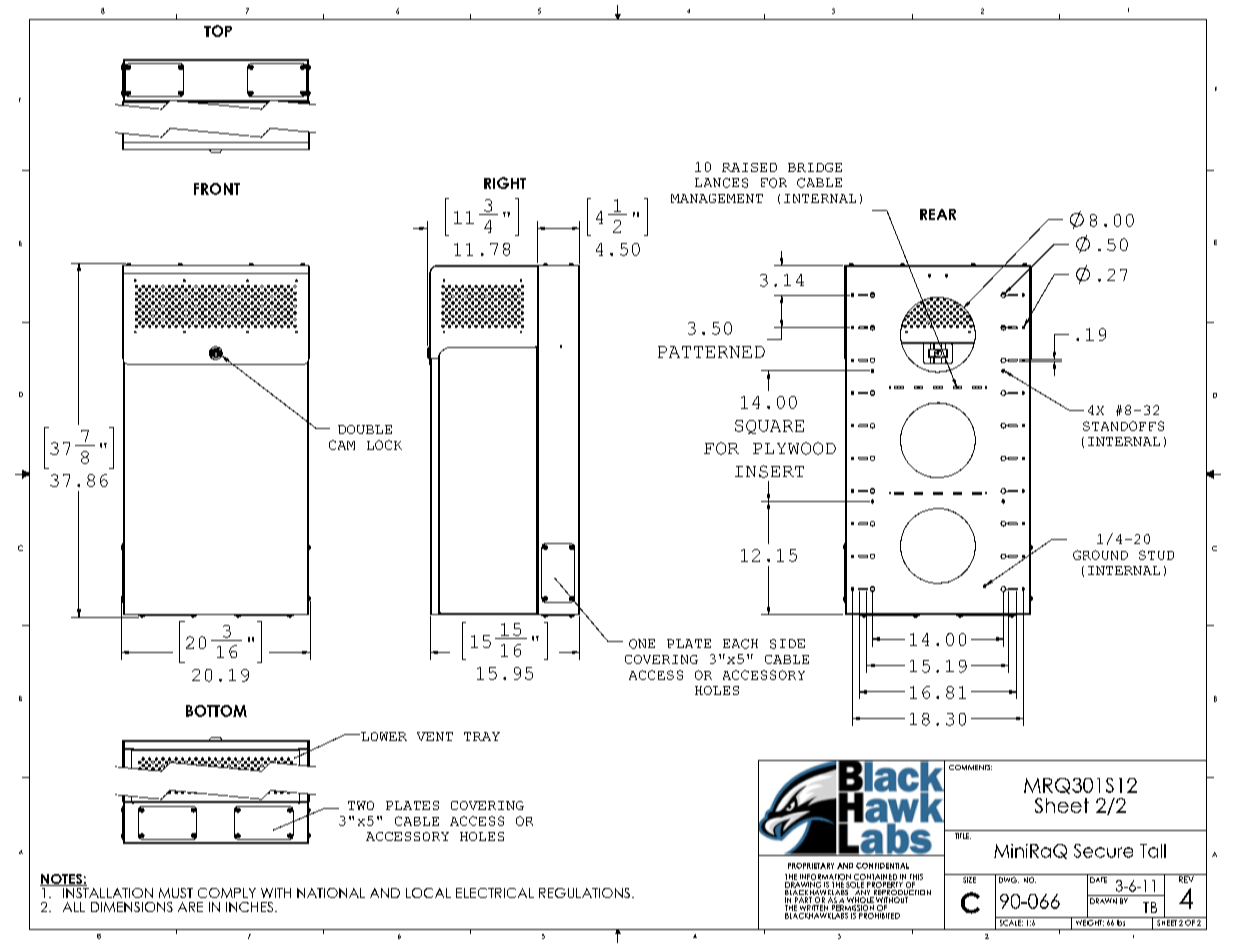 The image size is (1233, 952). Describe the element at coordinates (342, 445) in the page. I see `CAM` at that location.
